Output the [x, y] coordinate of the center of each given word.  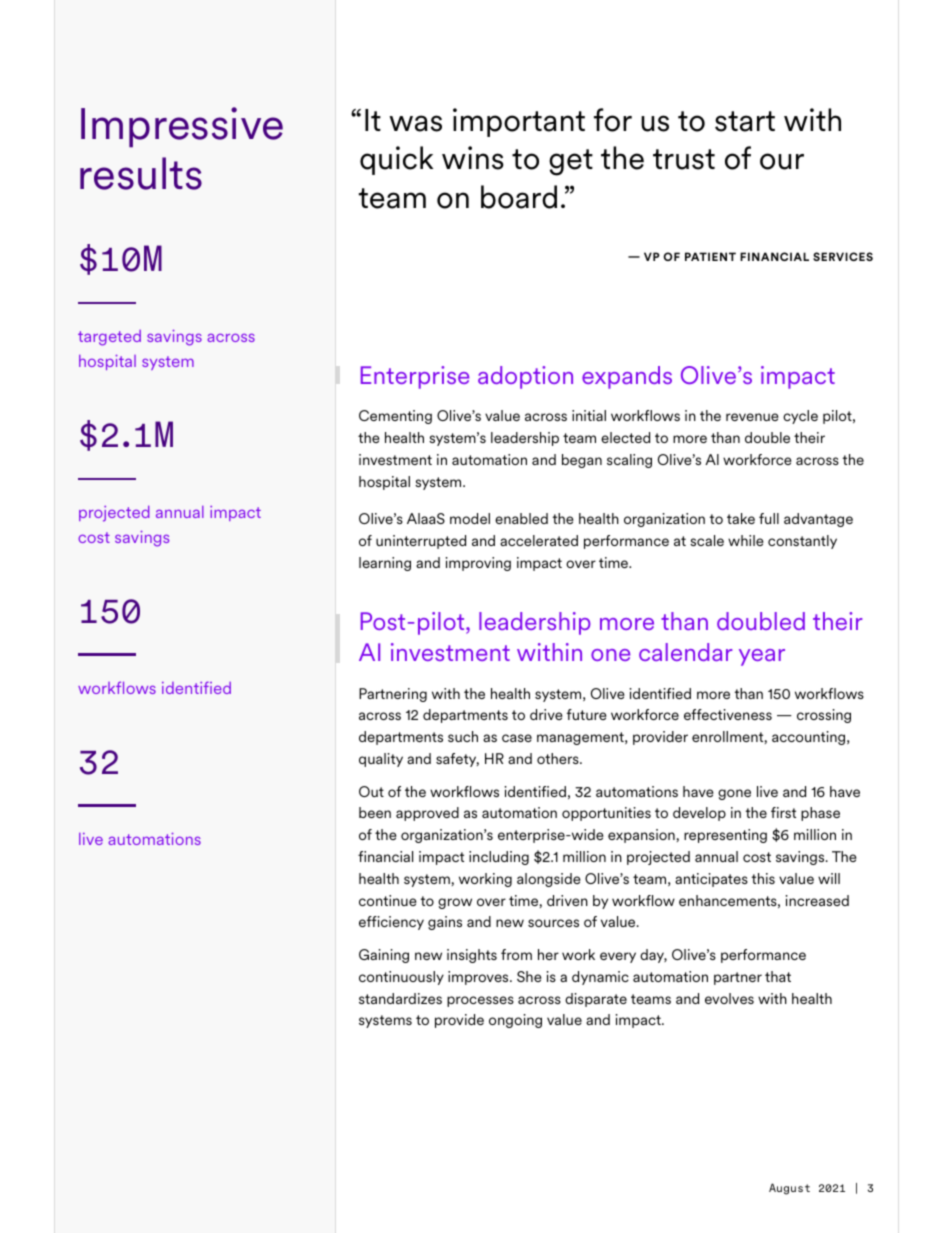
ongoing [515, 1021]
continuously [401, 978]
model [470, 518]
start [745, 121]
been [375, 812]
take [741, 518]
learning [385, 564]
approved [427, 814]
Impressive [182, 127]
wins [473, 158]
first [783, 812]
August [789, 1189]
